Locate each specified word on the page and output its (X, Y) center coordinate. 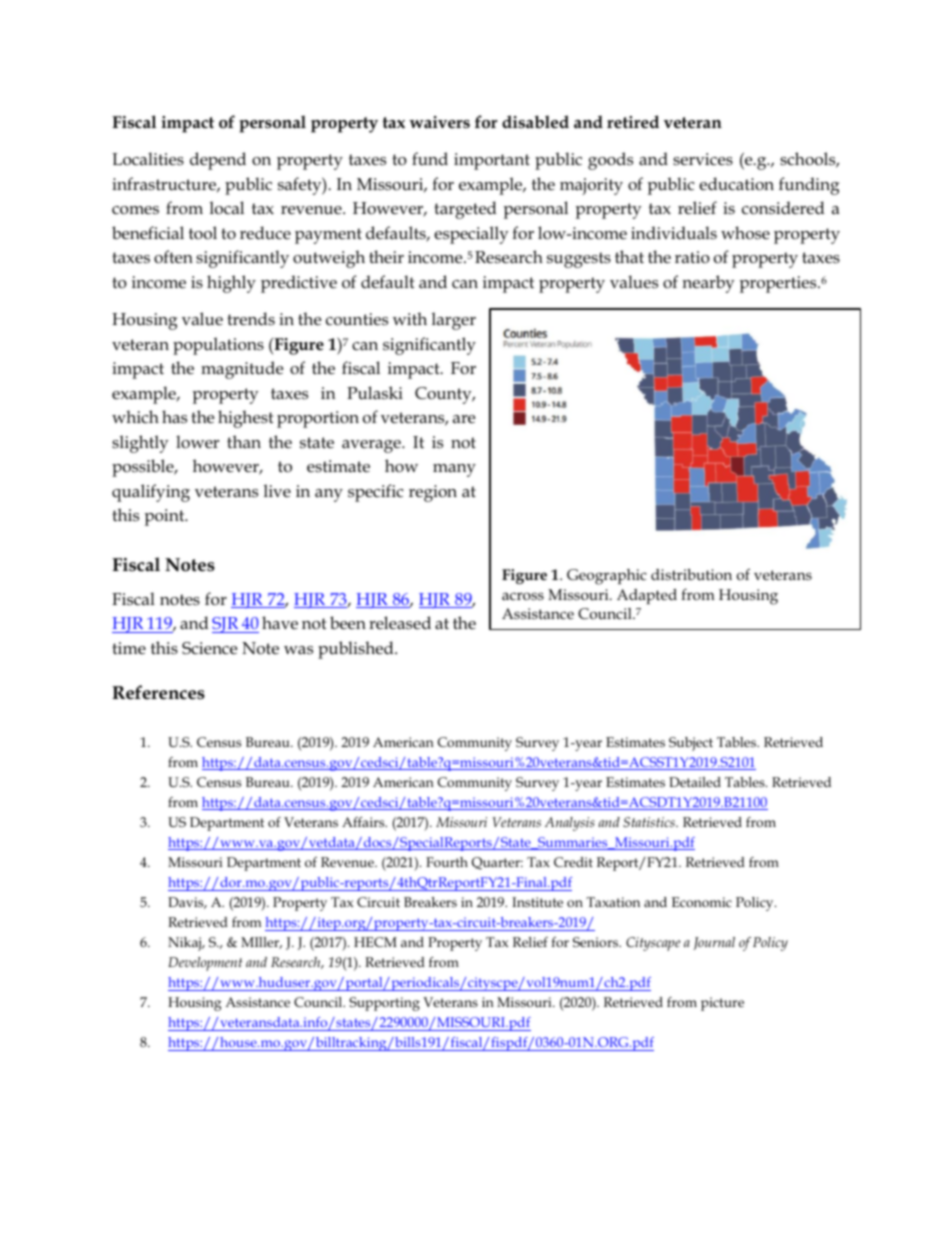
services (703, 159)
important (492, 161)
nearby (708, 284)
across (523, 596)
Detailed (695, 782)
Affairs (364, 822)
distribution (691, 575)
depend (218, 161)
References (158, 692)
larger (454, 321)
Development (205, 964)
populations (218, 346)
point (166, 517)
